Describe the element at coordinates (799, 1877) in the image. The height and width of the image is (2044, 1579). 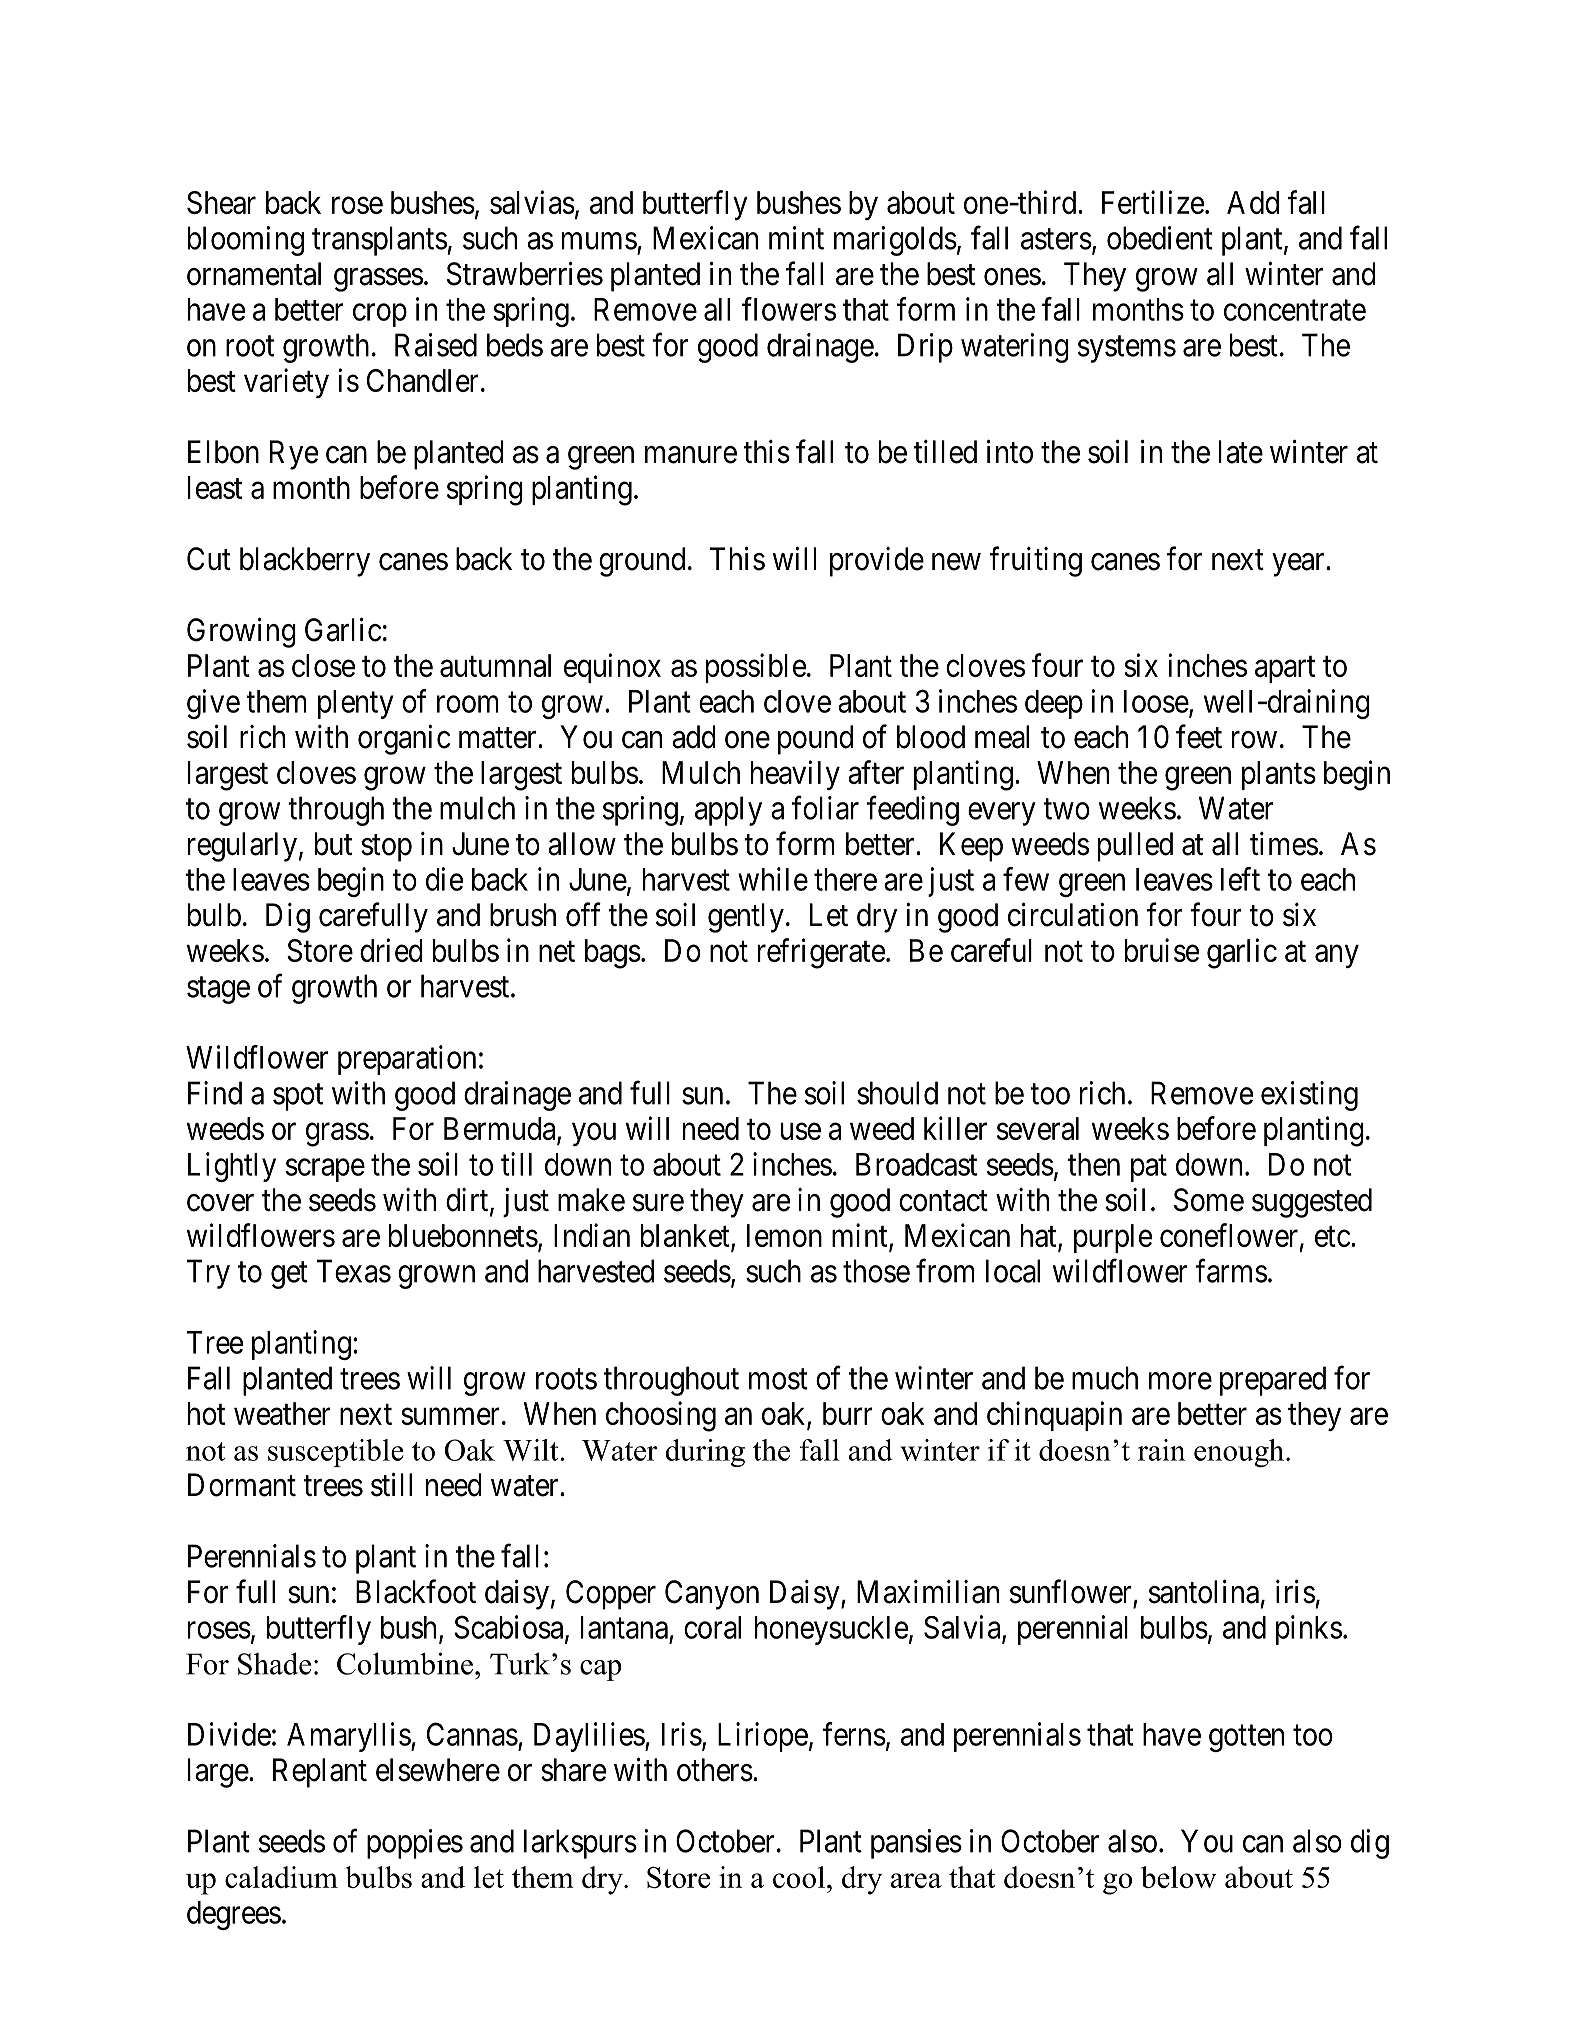
I see `cool` at that location.
